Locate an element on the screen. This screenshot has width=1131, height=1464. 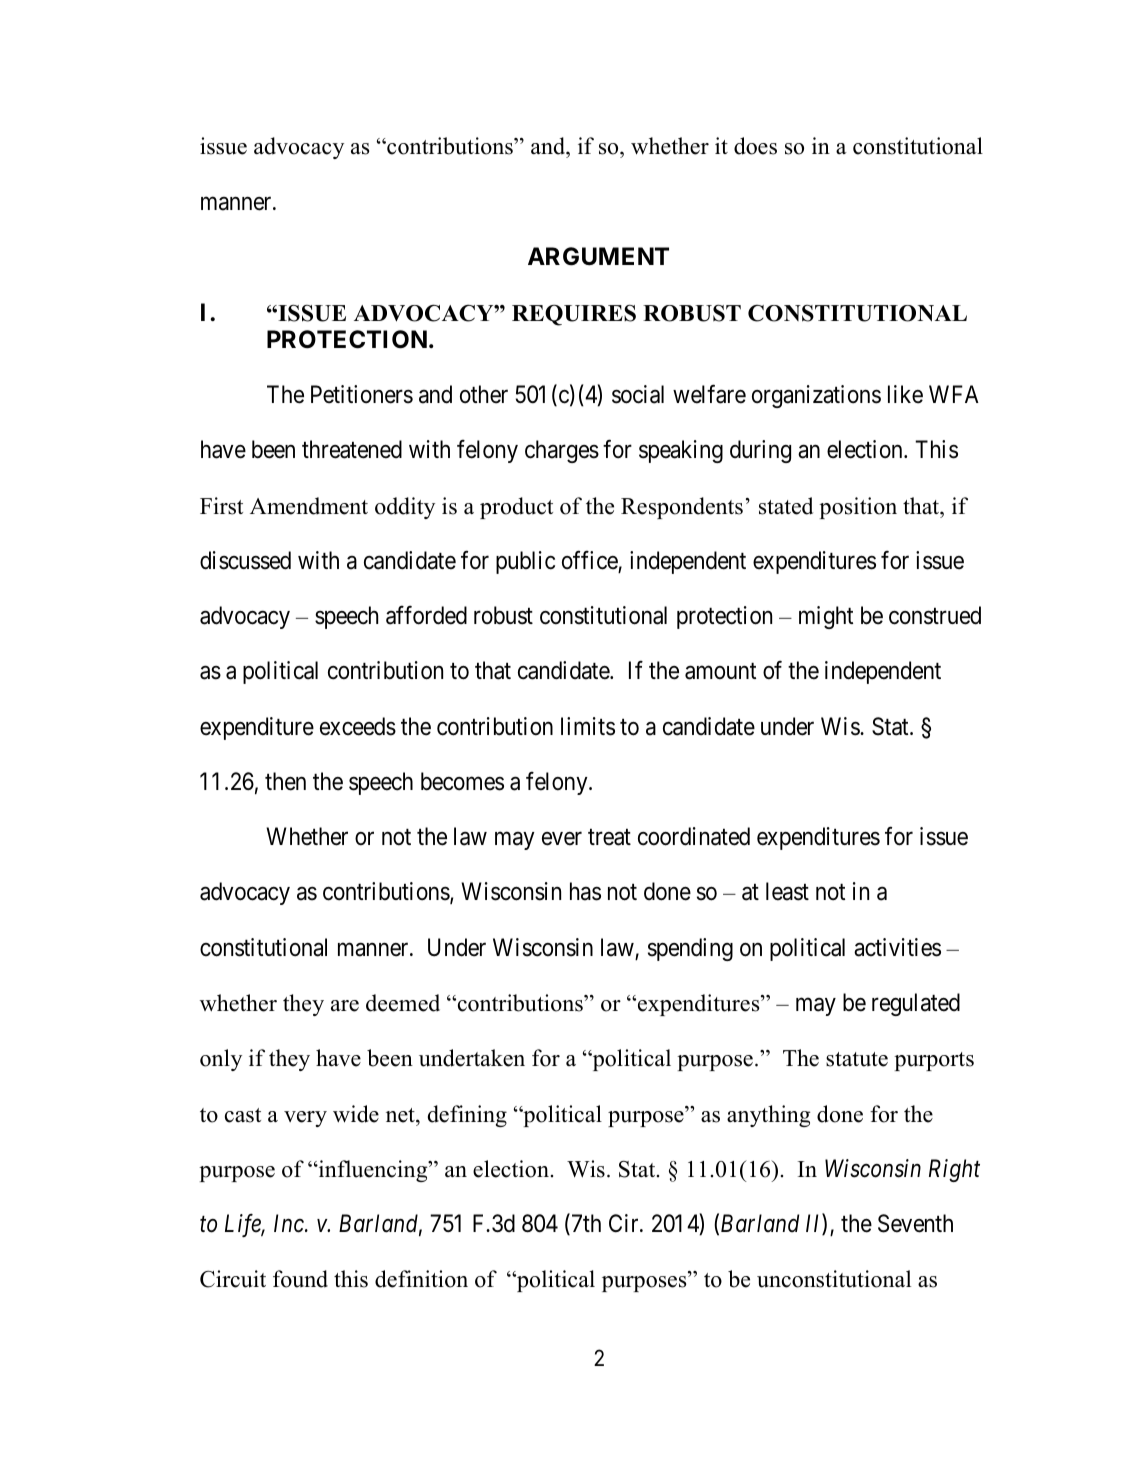
charges is located at coordinates (562, 451).
